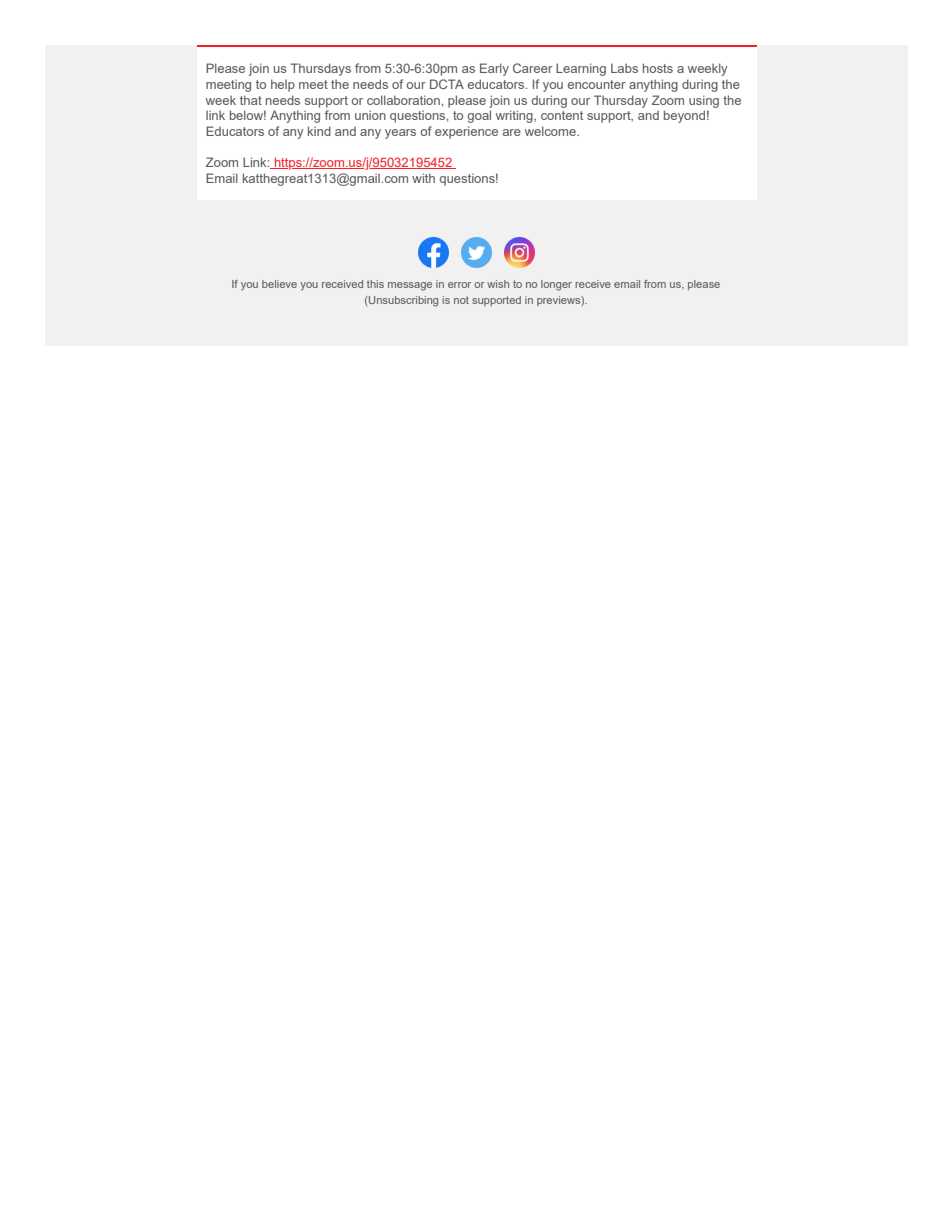  I want to click on help, so click(283, 85).
